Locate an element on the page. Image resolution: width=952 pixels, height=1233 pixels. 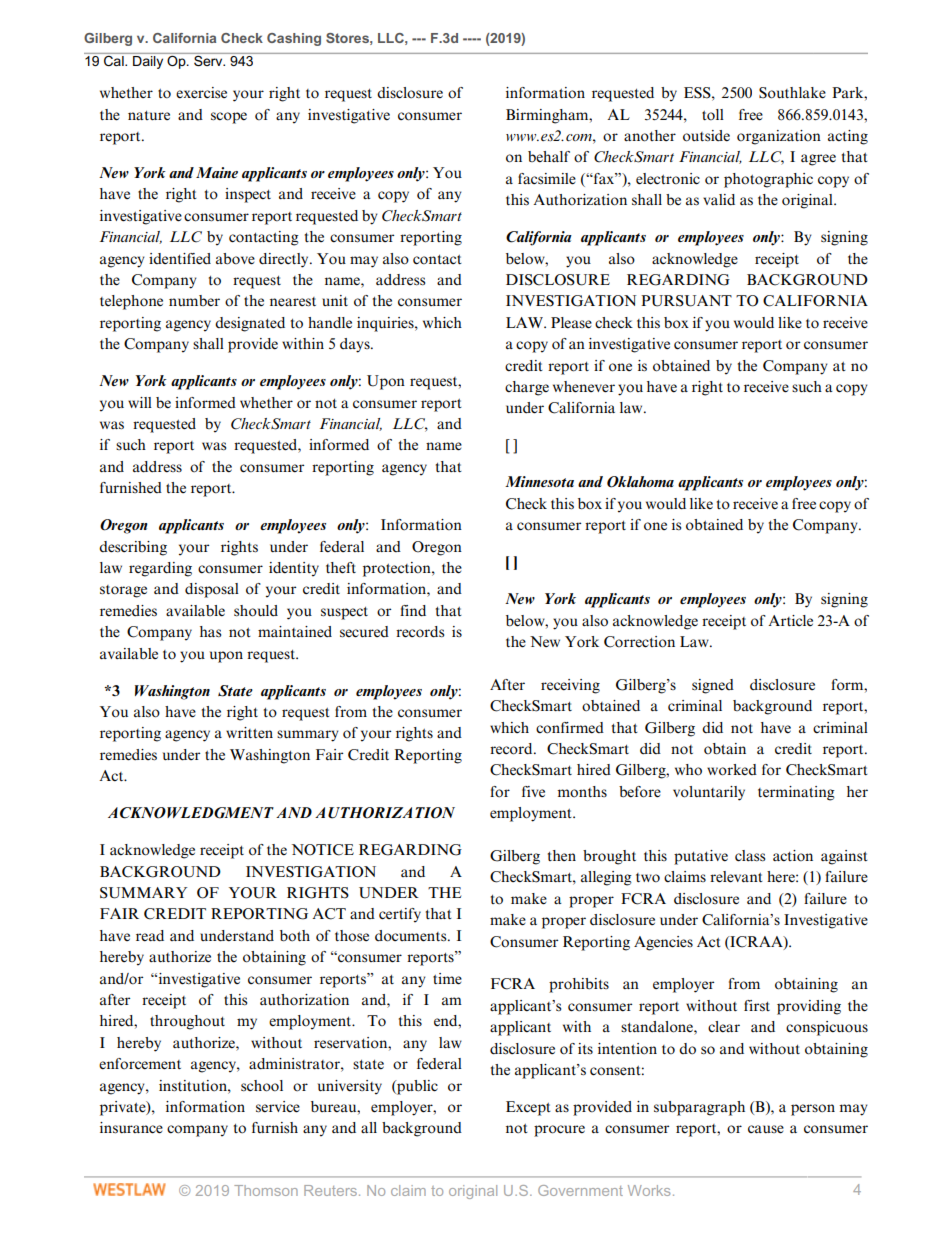
terminating is located at coordinates (796, 793).
